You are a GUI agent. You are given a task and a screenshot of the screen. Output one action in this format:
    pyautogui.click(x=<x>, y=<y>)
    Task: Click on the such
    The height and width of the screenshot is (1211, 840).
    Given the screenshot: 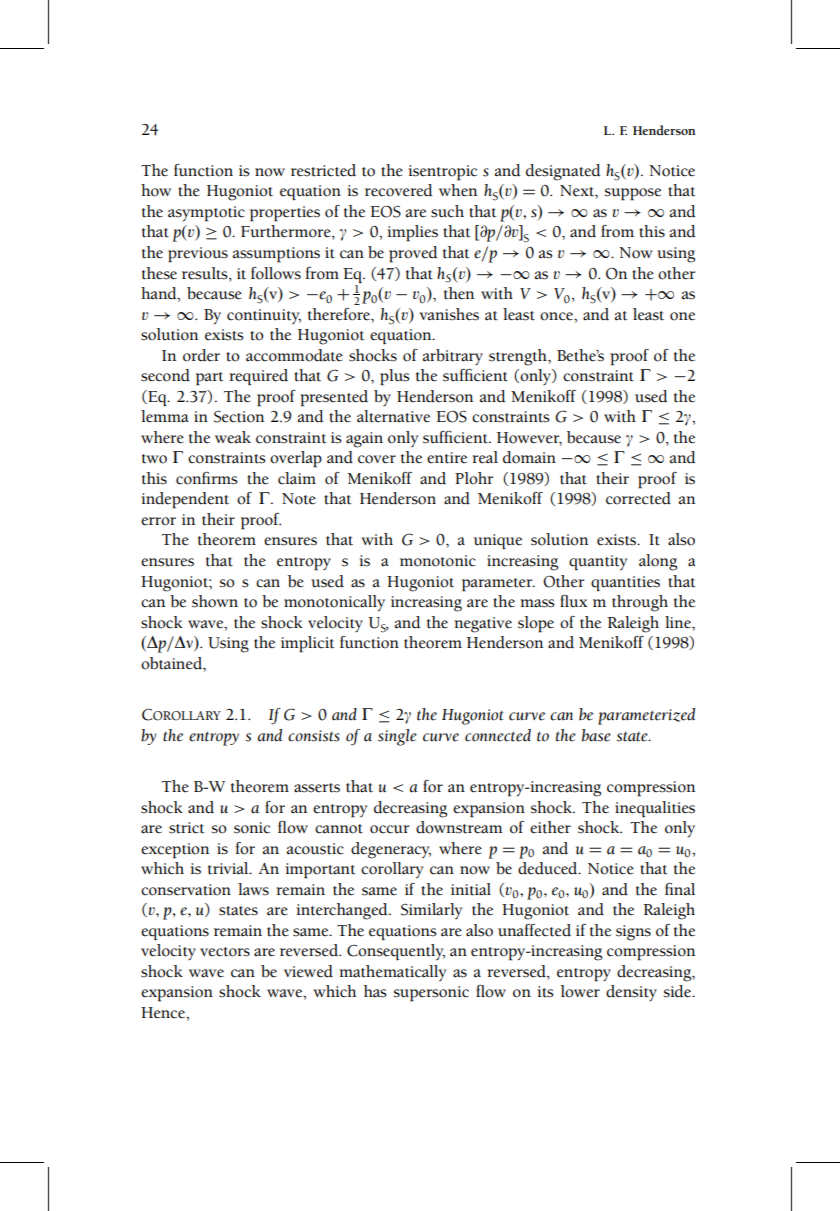 What is the action you would take?
    pyautogui.click(x=447, y=211)
